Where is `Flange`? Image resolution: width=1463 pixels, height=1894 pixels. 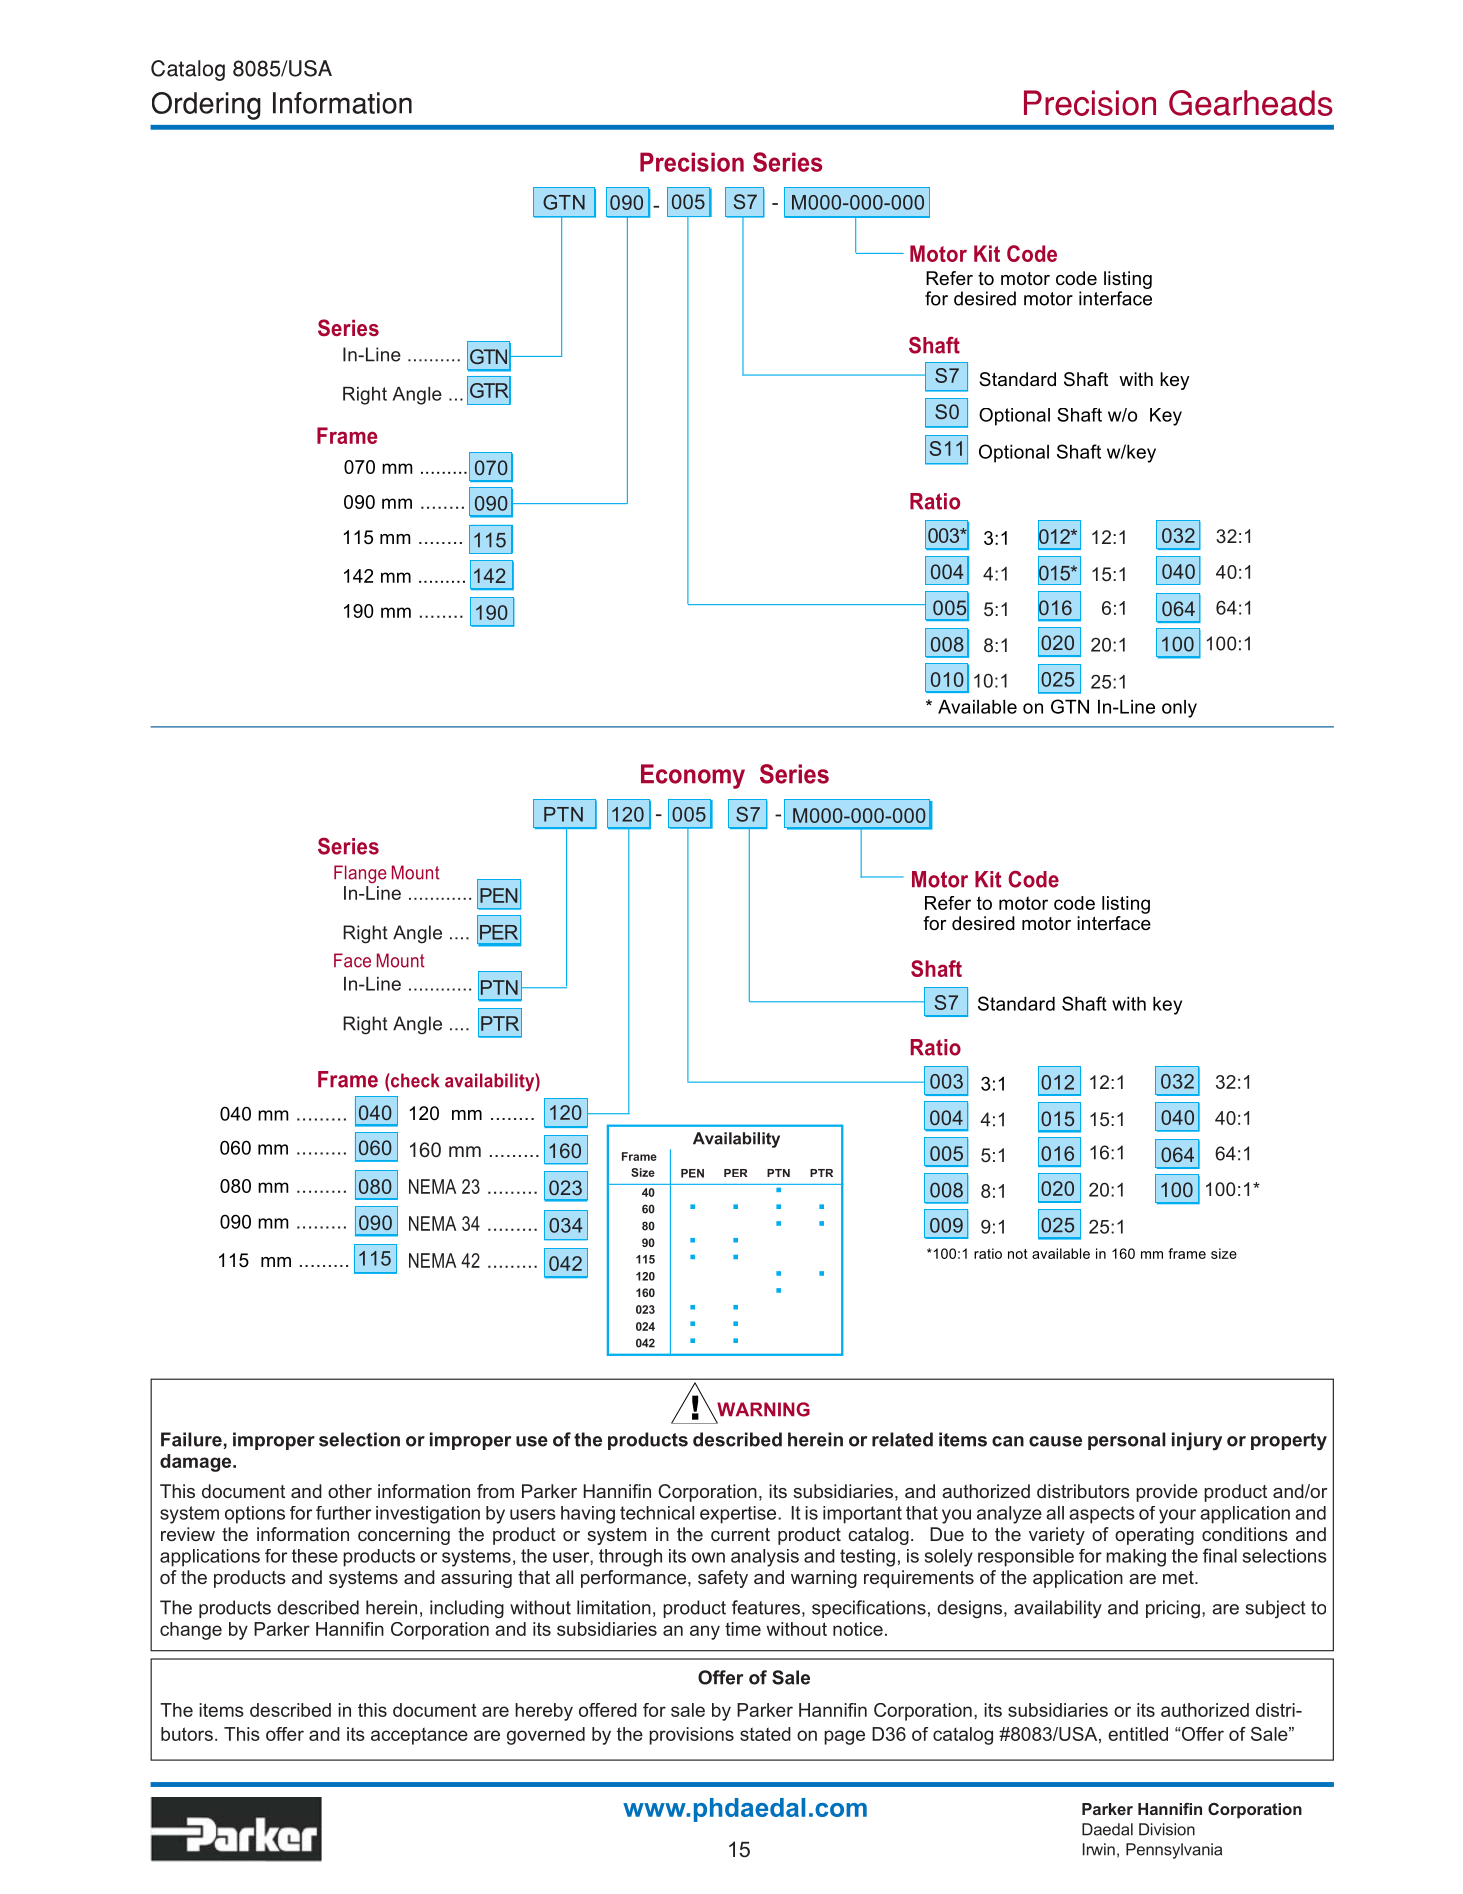
Flange is located at coordinates (360, 874).
